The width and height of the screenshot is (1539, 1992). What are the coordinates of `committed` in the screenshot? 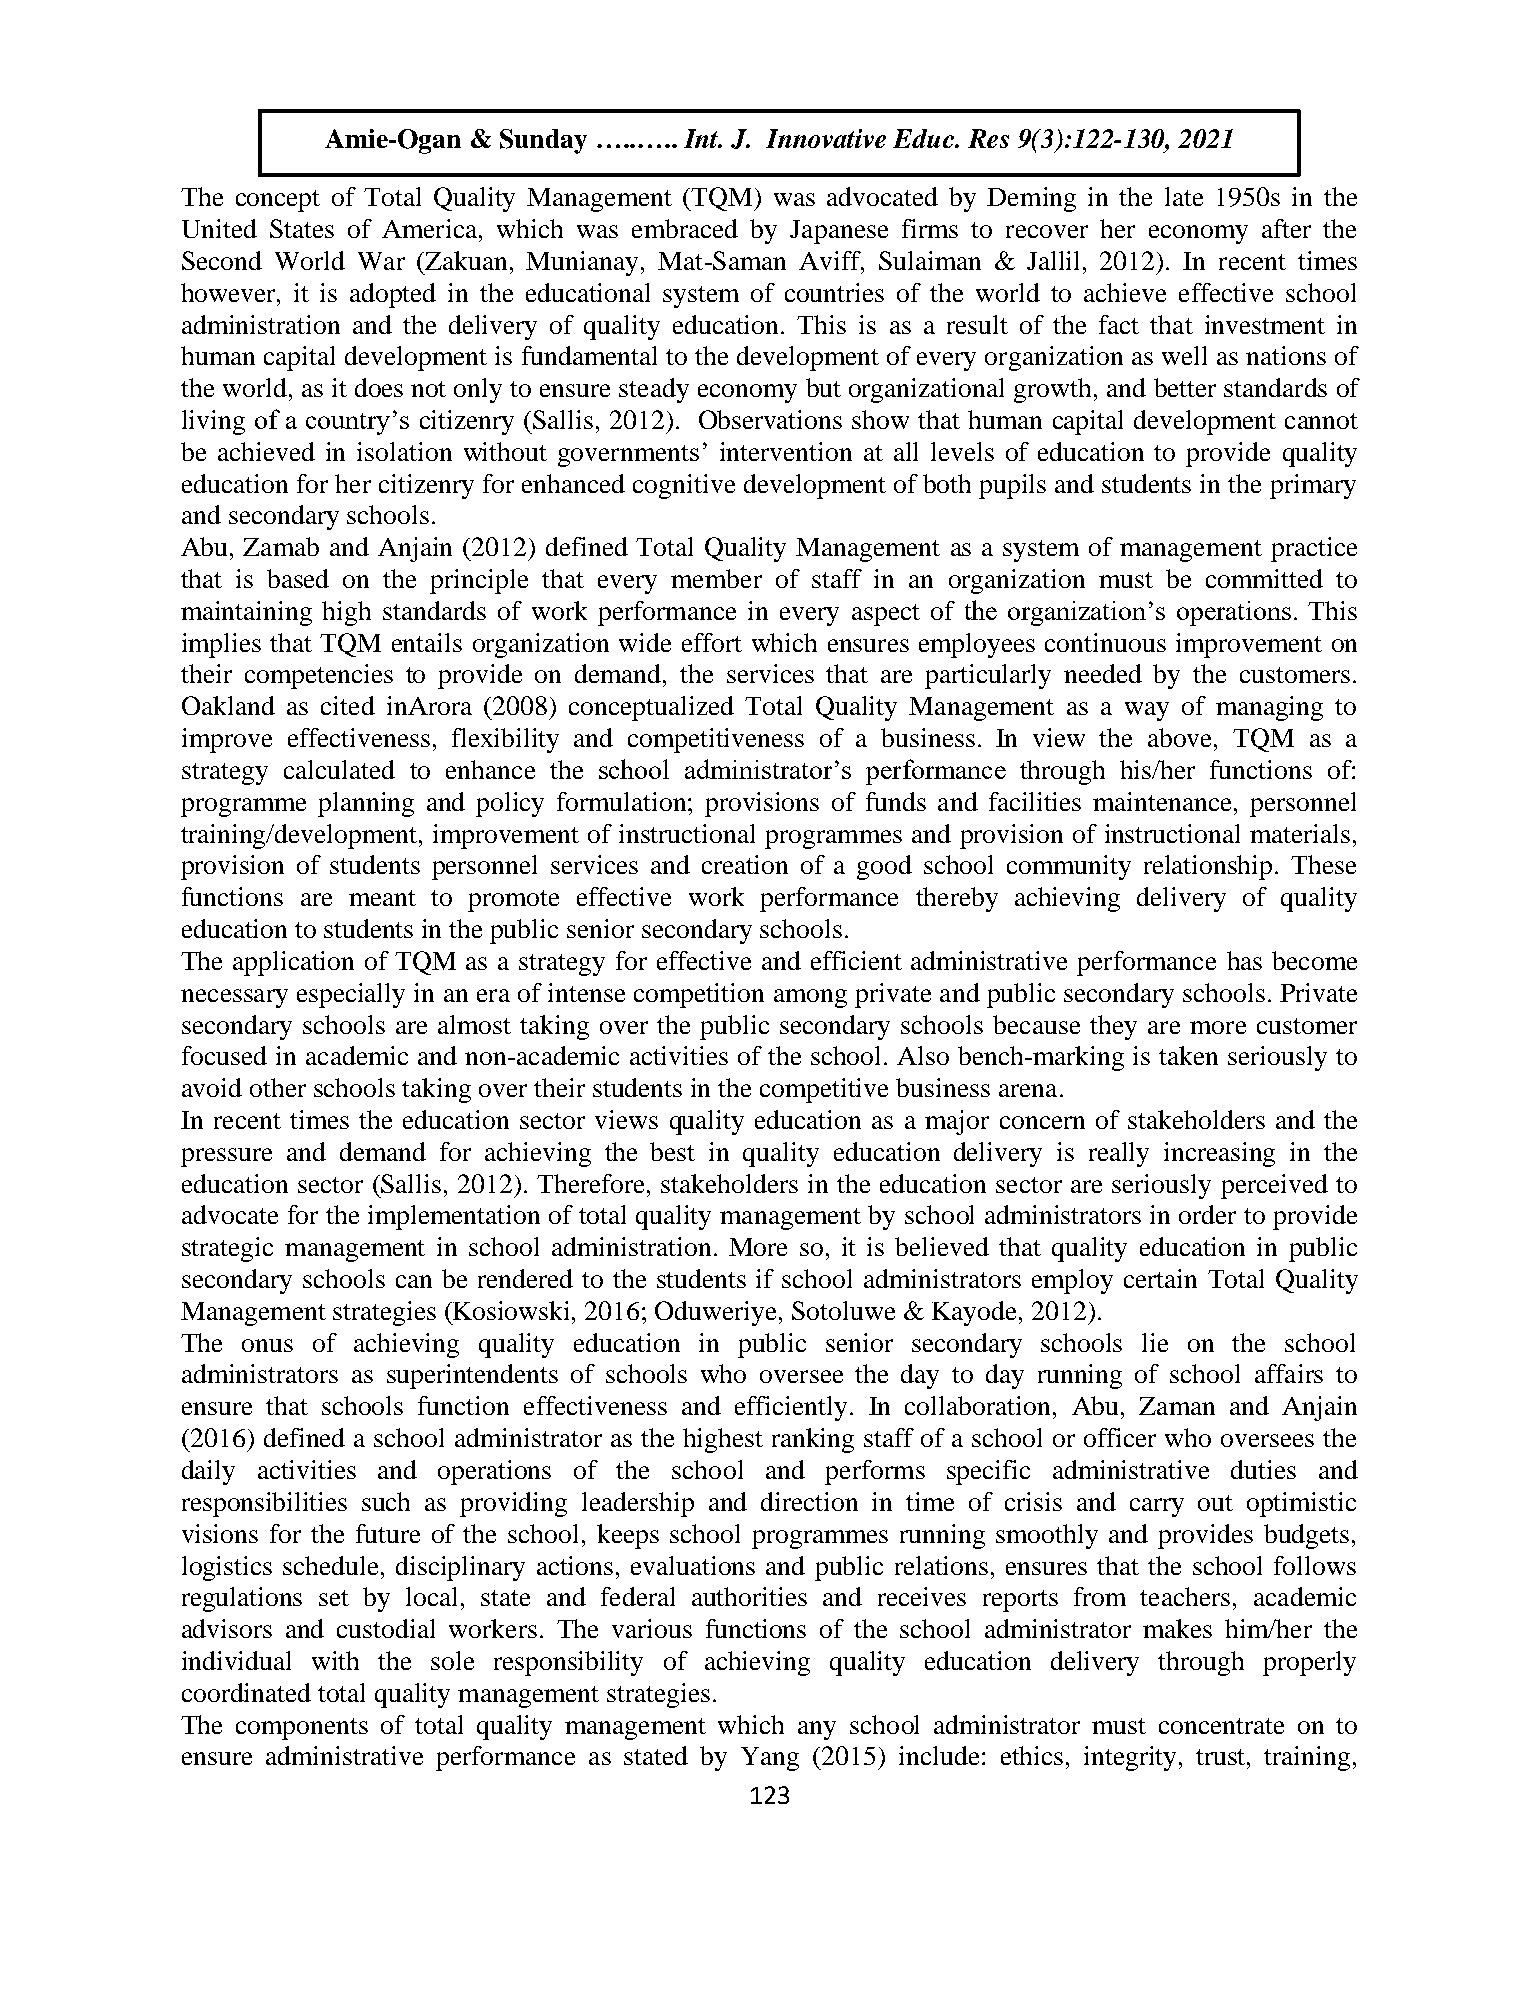 It's located at (1264, 578).
